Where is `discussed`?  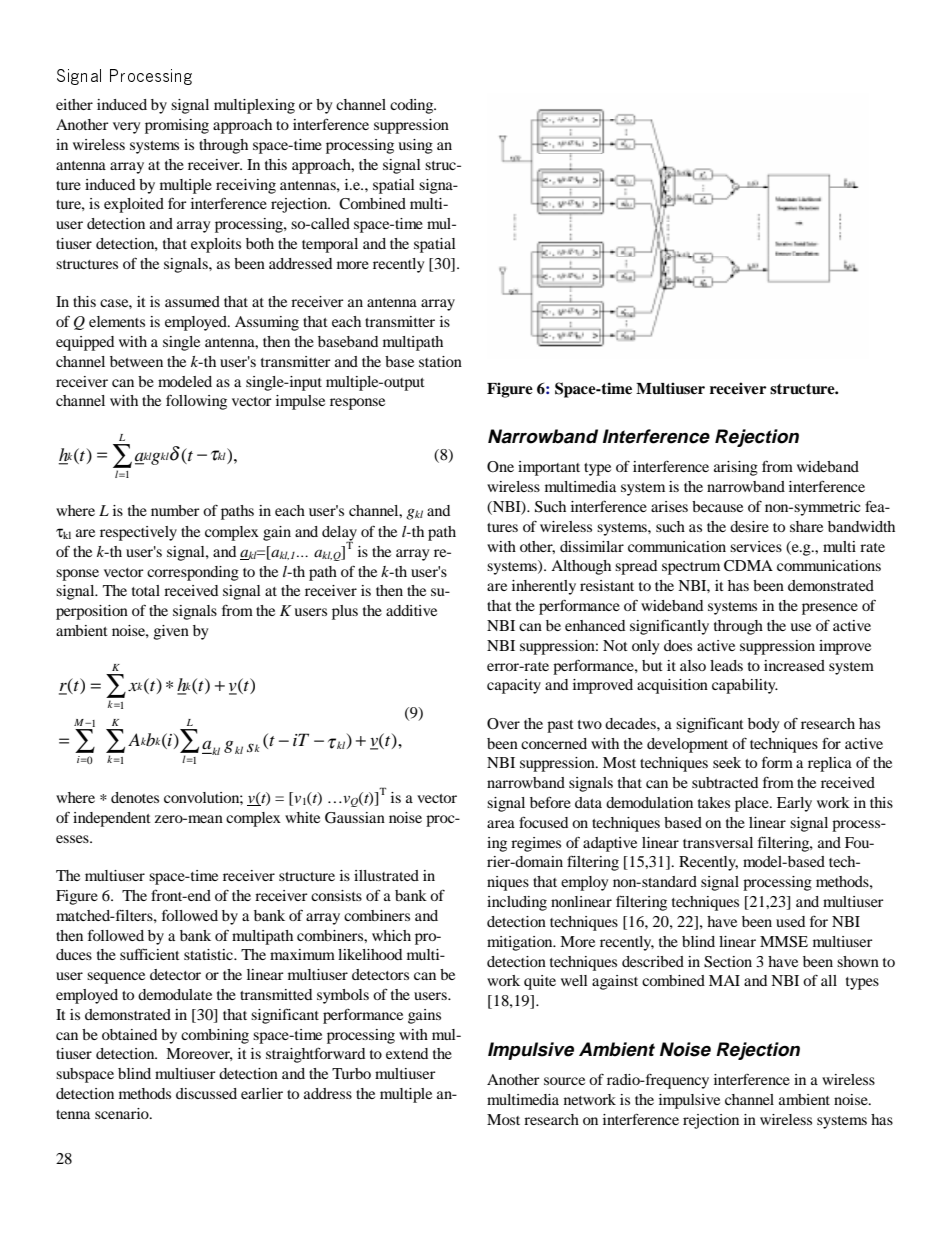 discussed is located at coordinates (206, 1093).
